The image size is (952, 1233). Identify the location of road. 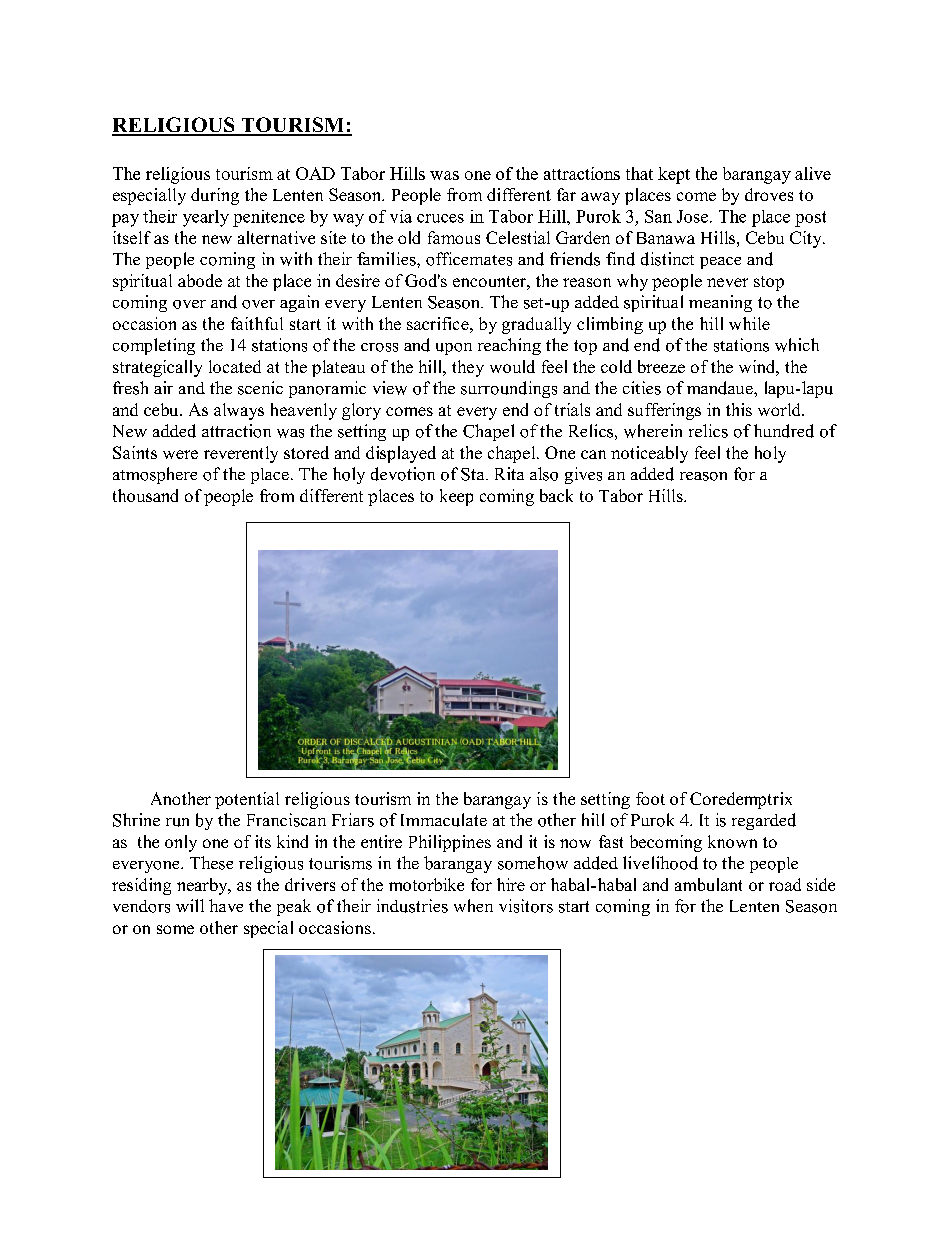
(785, 884).
